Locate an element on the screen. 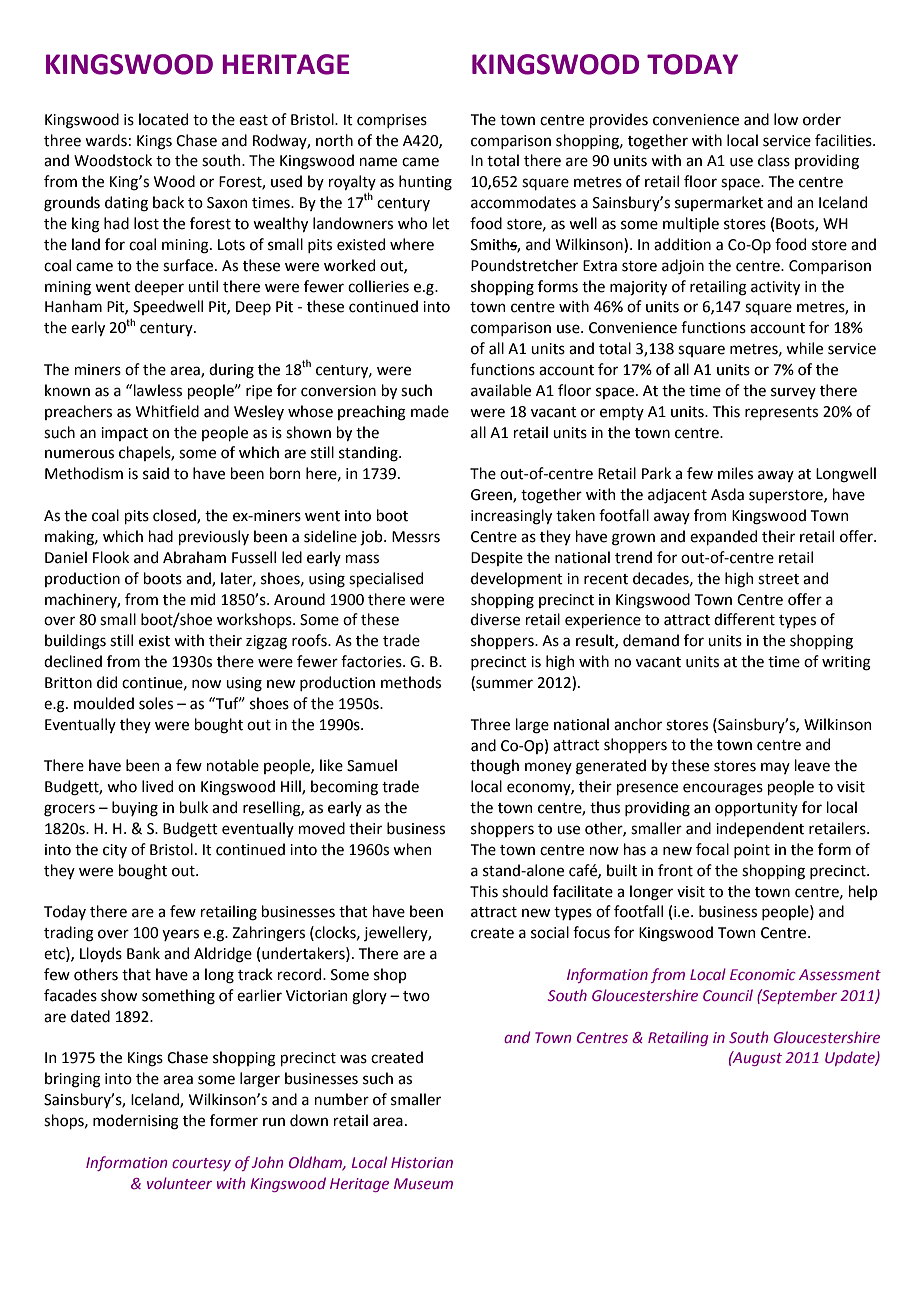 This screenshot has width=924, height=1308. different is located at coordinates (744, 619).
